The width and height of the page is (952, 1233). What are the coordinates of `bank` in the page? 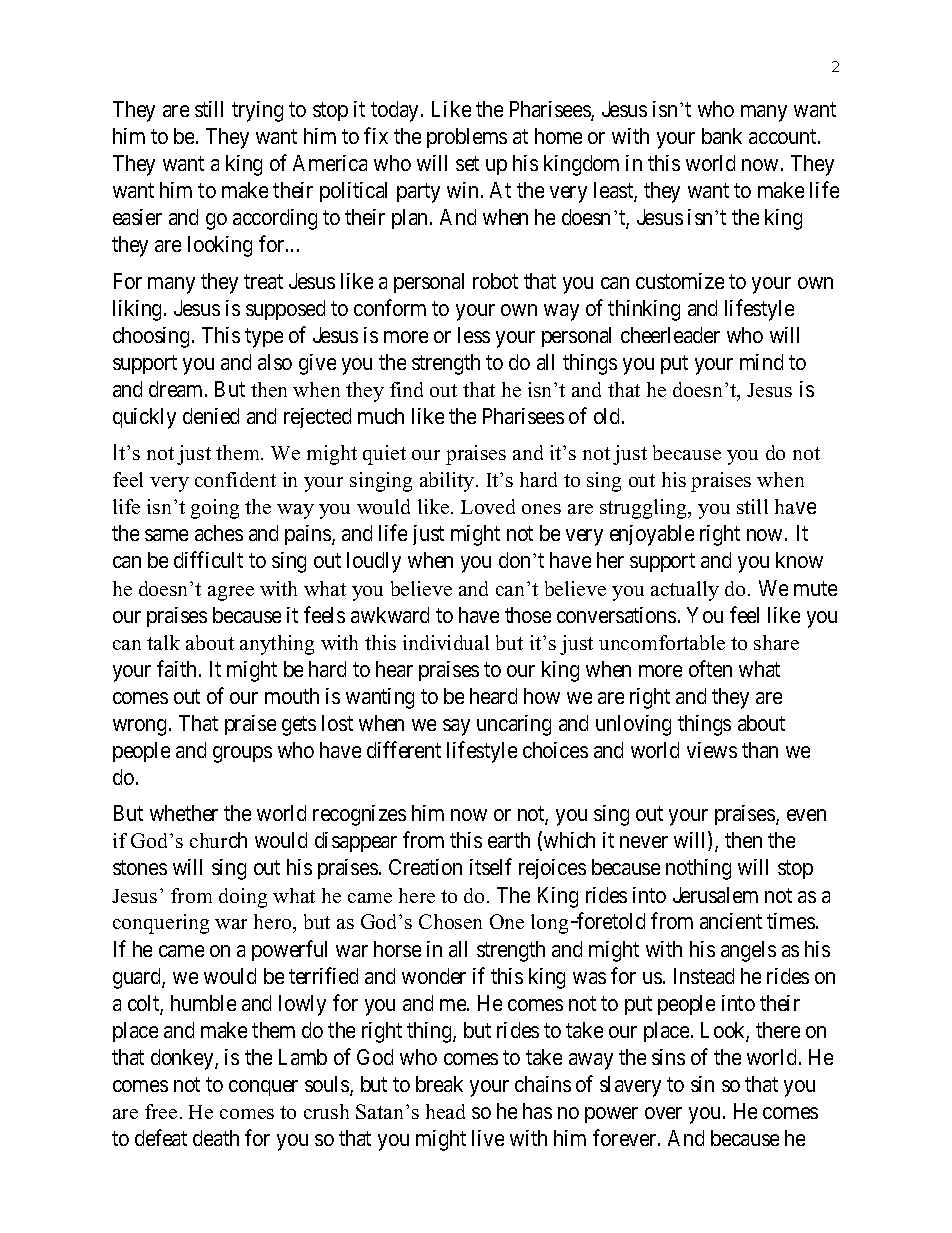 It's located at (722, 136).
